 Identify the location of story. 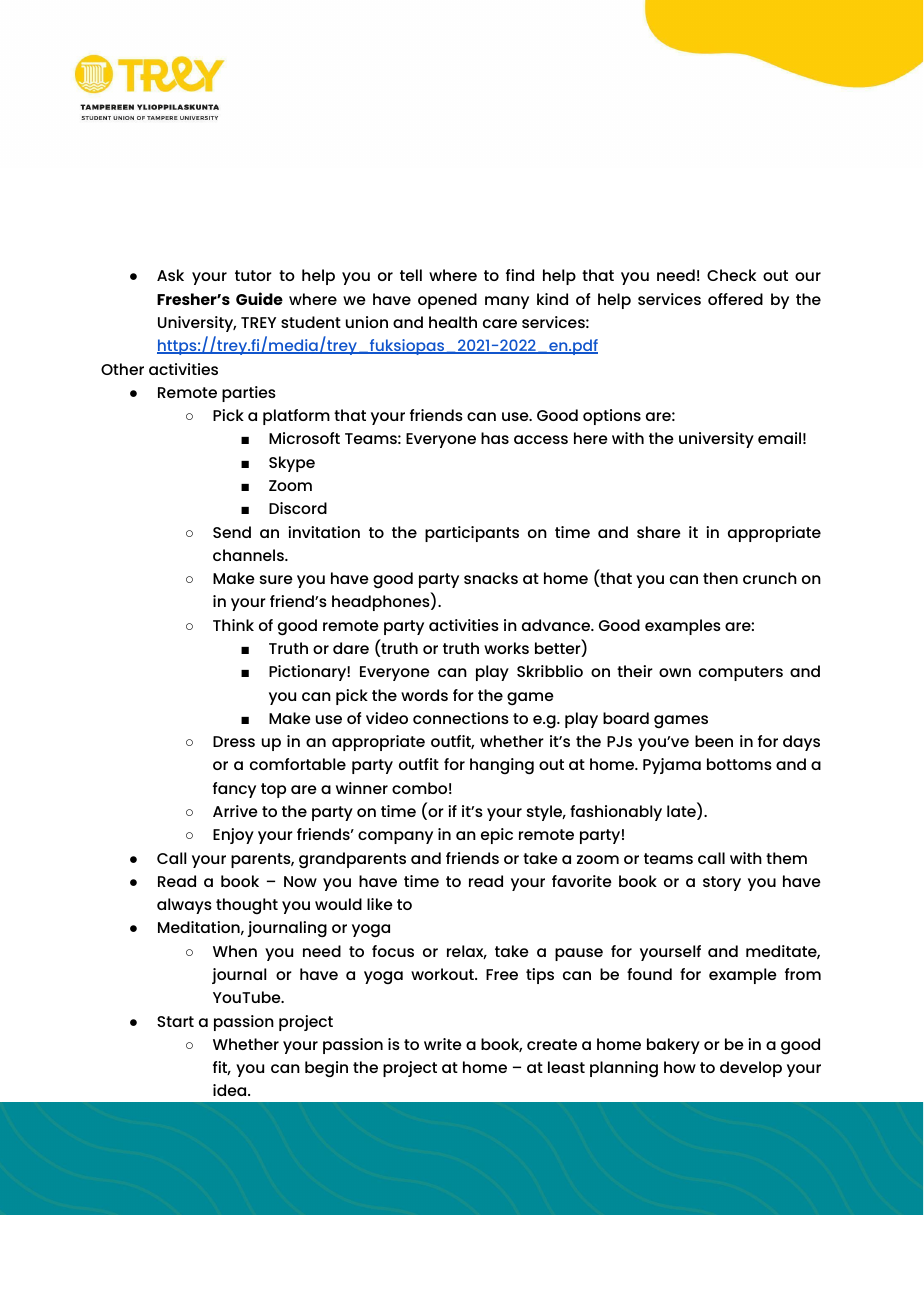
(722, 883).
